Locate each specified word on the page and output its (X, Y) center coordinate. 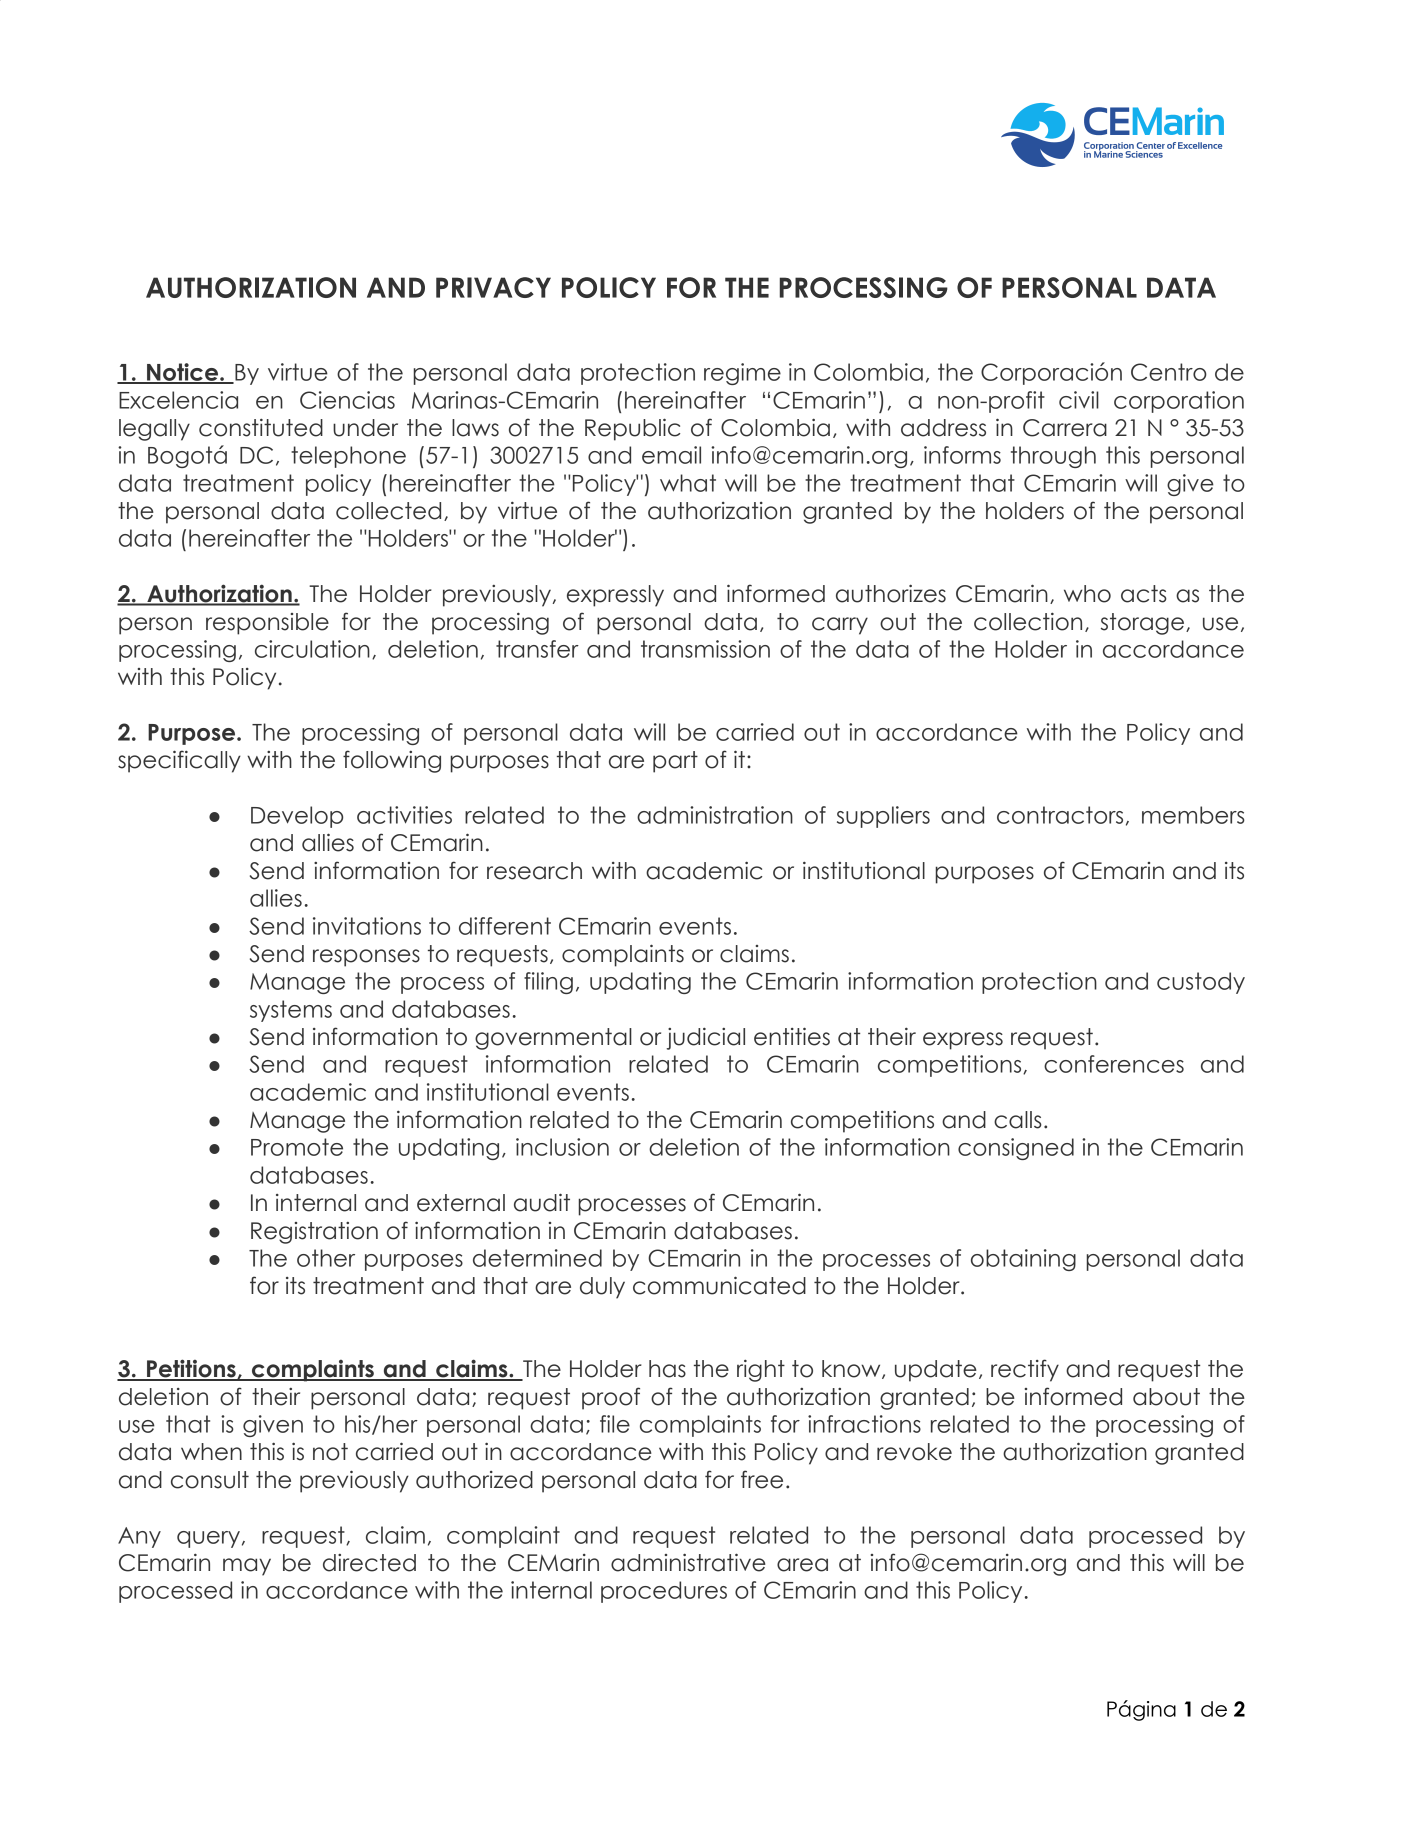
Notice (183, 373)
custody (1201, 983)
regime (742, 374)
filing (548, 983)
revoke (914, 1452)
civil (1079, 400)
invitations (367, 926)
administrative (688, 1562)
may (247, 1567)
